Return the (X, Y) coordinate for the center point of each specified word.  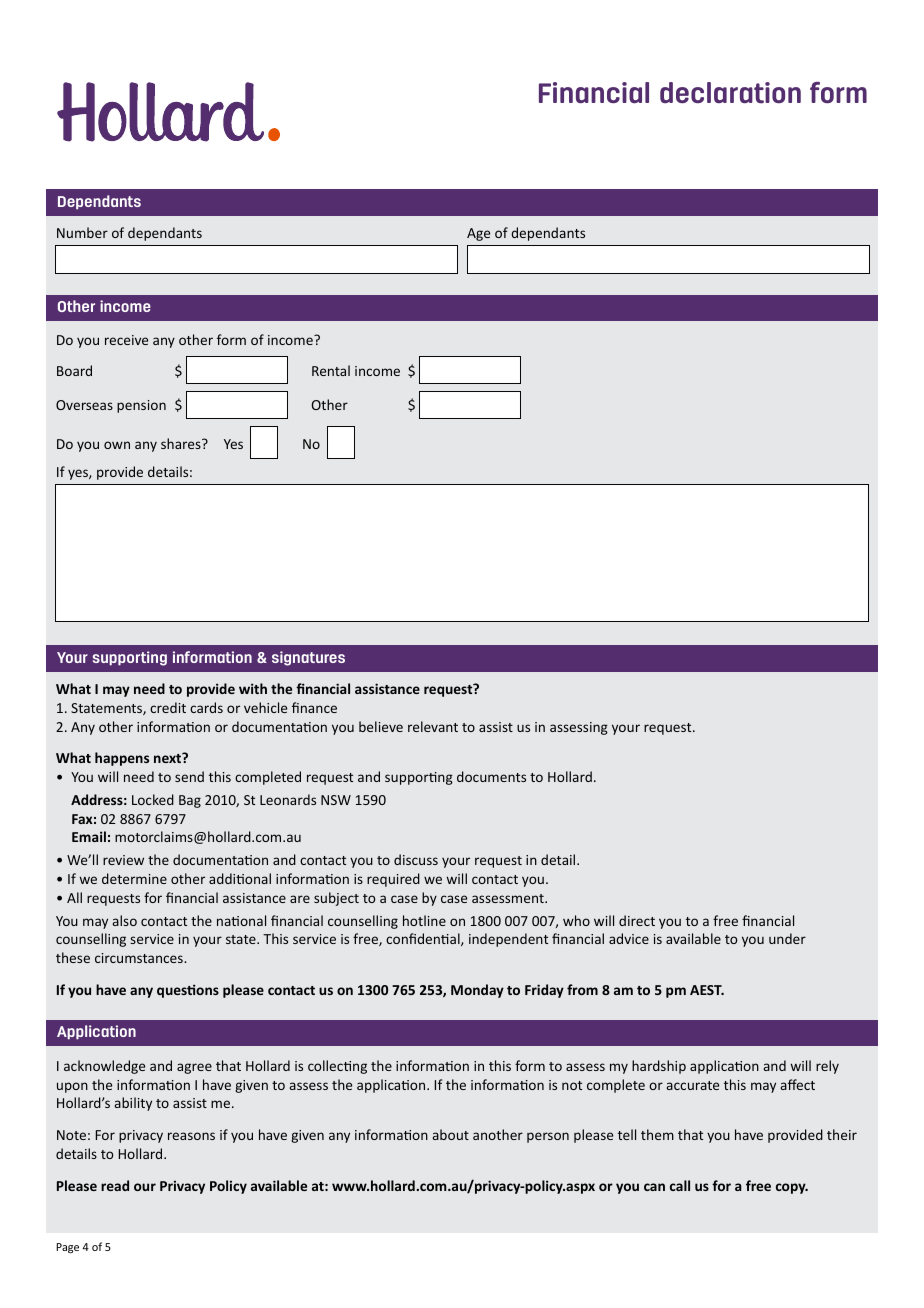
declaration (730, 93)
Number (82, 232)
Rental (331, 370)
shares (182, 443)
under (787, 938)
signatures (308, 658)
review (123, 860)
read (115, 1185)
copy (792, 1188)
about (450, 1134)
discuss (416, 859)
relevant (433, 726)
